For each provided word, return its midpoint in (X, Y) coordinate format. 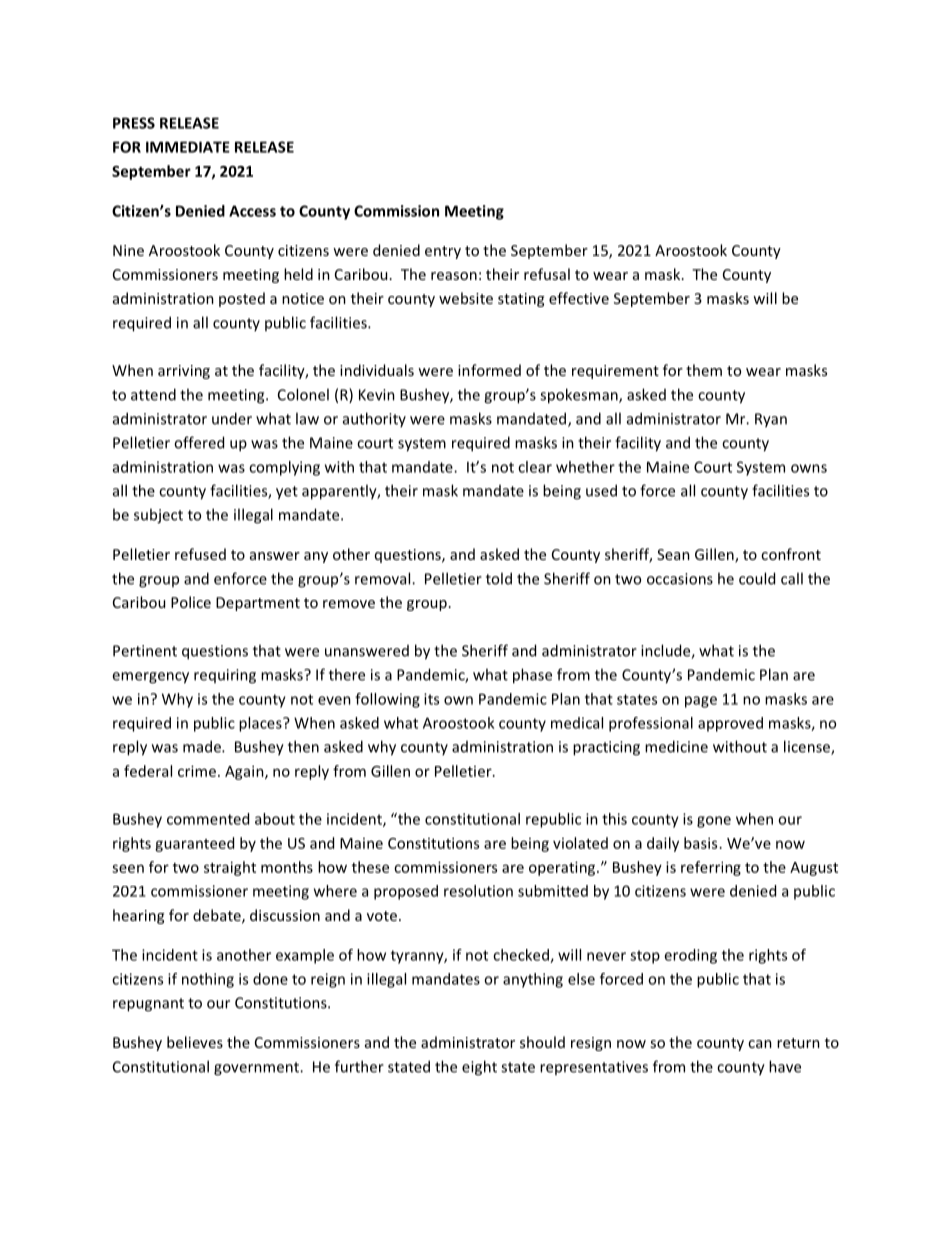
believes (195, 1042)
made (203, 746)
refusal (547, 274)
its (431, 699)
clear (535, 467)
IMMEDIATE (188, 147)
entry (443, 252)
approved (730, 724)
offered (199, 442)
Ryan (771, 420)
